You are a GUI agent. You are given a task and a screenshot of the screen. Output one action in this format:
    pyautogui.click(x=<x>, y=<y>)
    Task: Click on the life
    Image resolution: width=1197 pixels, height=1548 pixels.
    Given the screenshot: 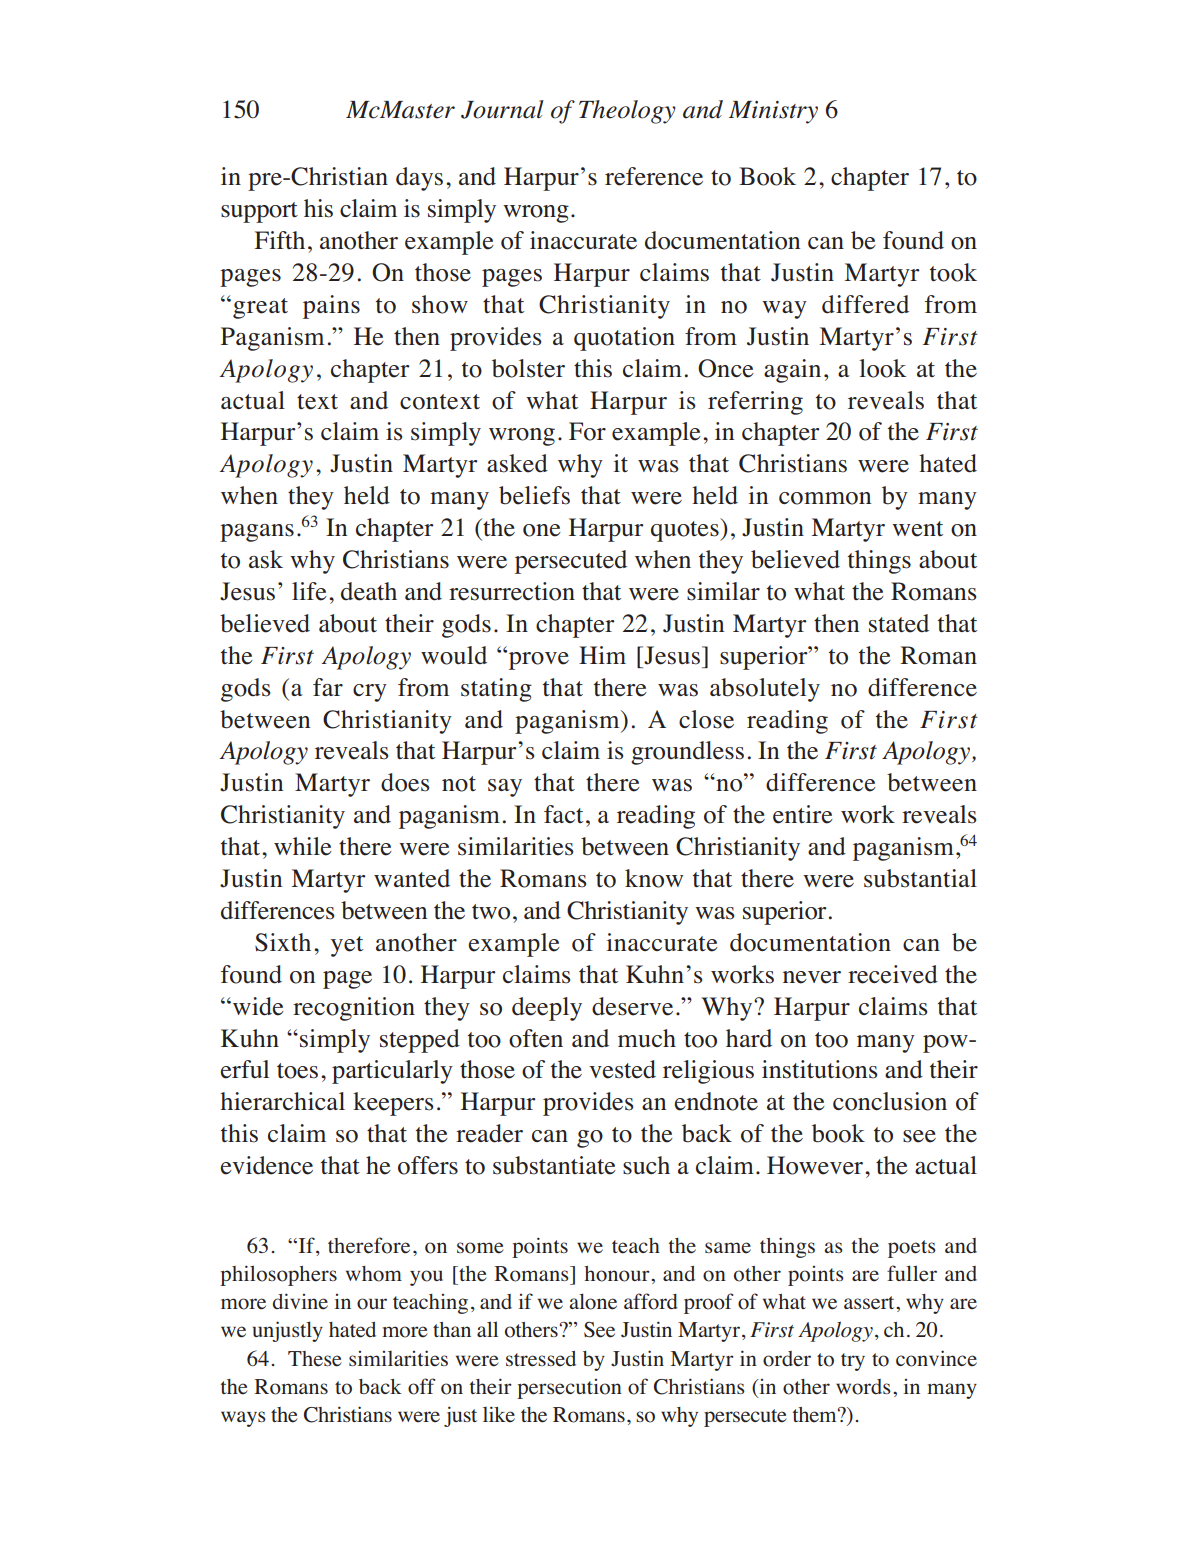 What is the action you would take?
    pyautogui.click(x=309, y=591)
